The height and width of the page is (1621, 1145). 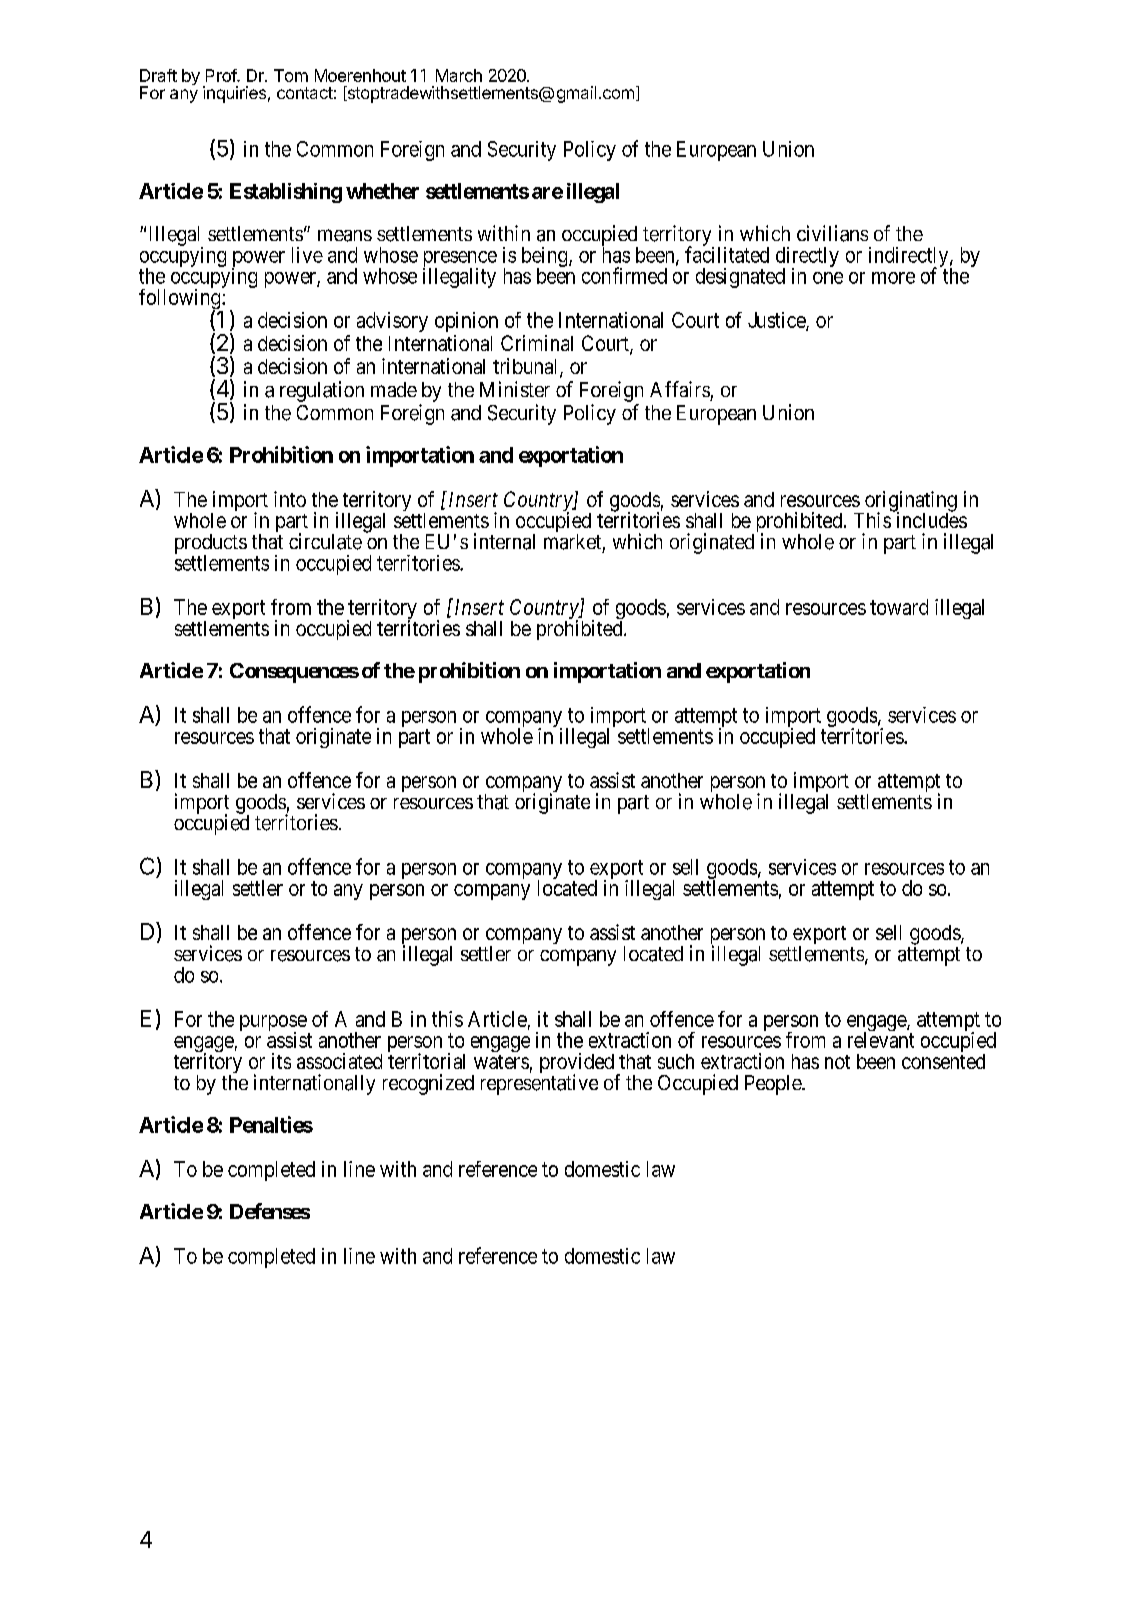 I want to click on contact, so click(x=305, y=93).
